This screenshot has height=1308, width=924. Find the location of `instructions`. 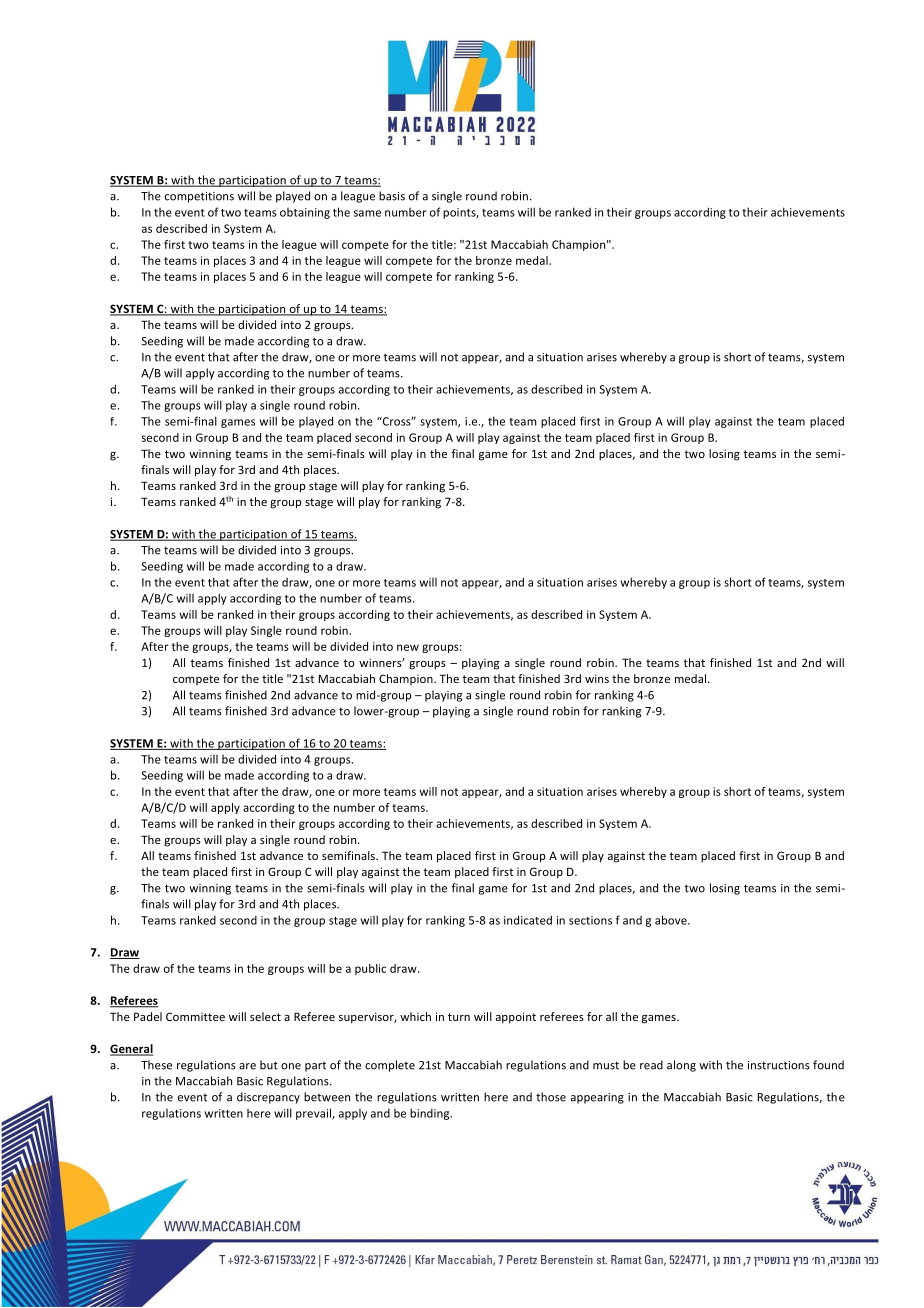

instructions is located at coordinates (779, 1065).
